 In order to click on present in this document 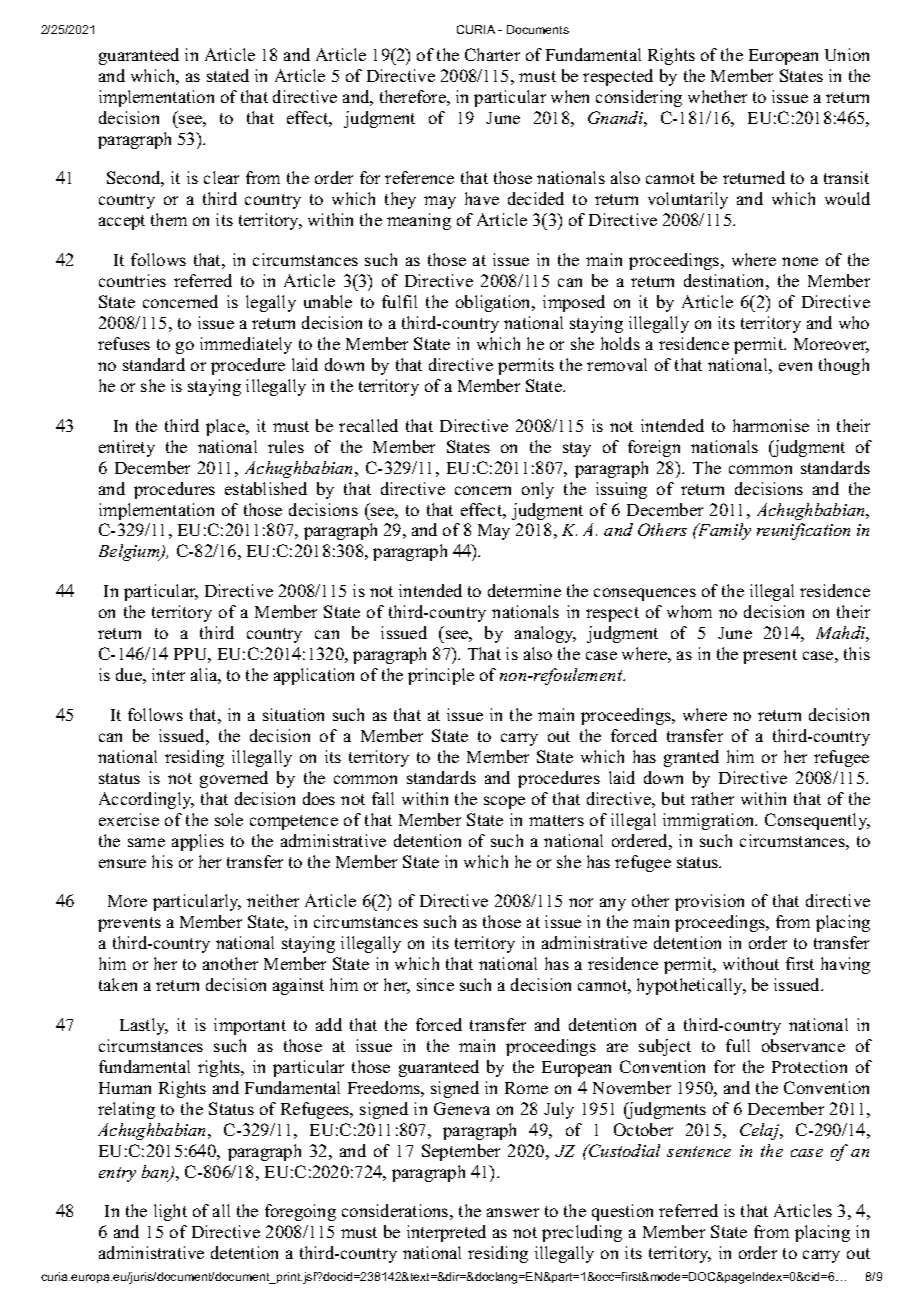, I will do `click(770, 656)`.
